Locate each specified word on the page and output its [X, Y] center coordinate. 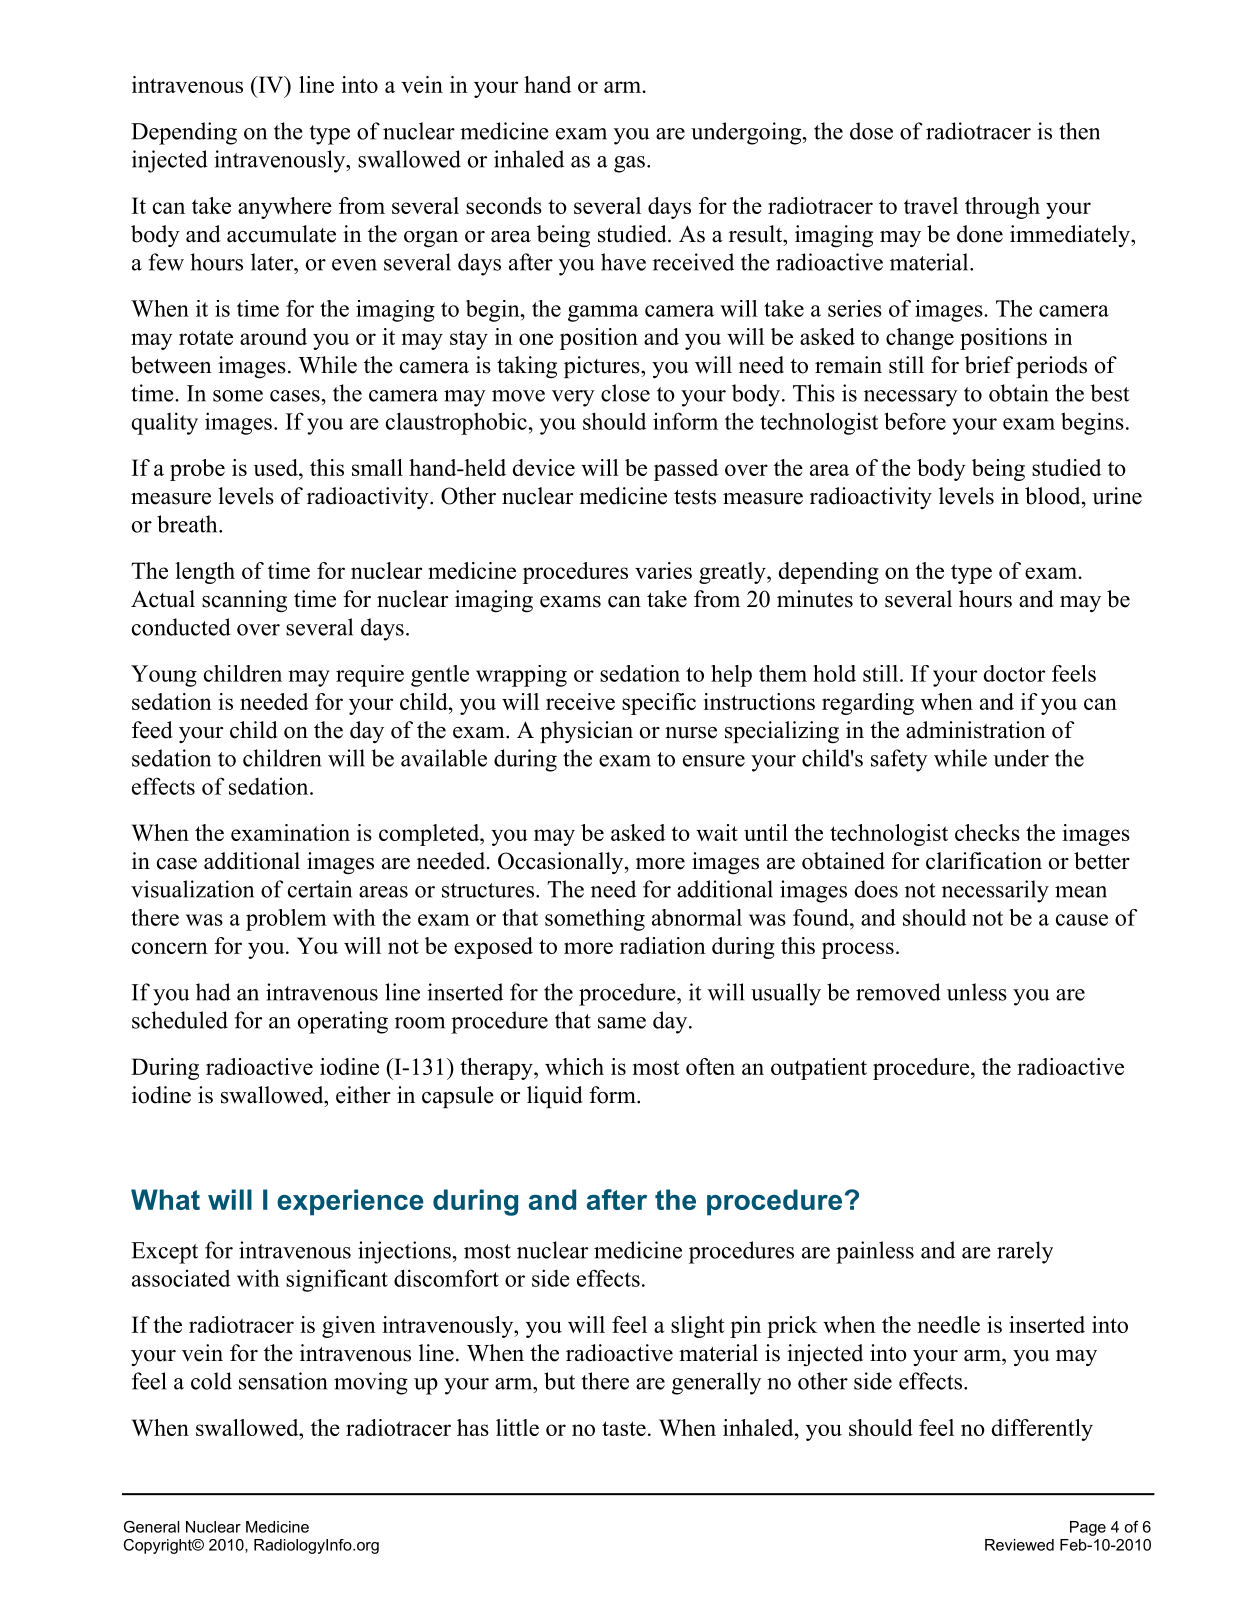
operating [343, 1022]
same [622, 1023]
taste [624, 1428]
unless [977, 992]
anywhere [285, 208]
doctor [1014, 673]
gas [629, 164]
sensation [283, 1381]
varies [663, 570]
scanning [244, 601]
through [1002, 208]
